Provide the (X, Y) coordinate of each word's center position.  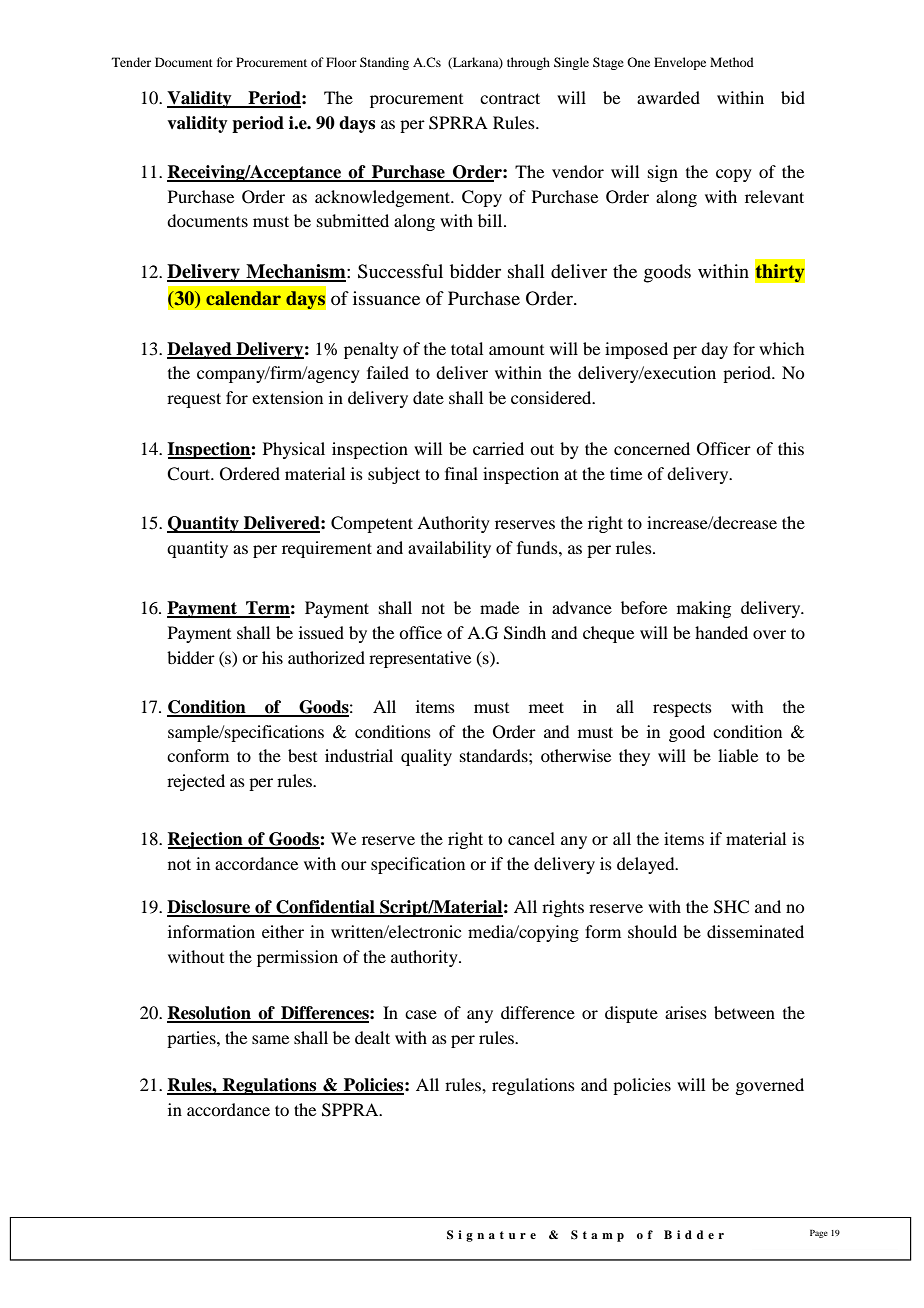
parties (192, 1039)
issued (321, 632)
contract (510, 98)
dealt (372, 1037)
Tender (131, 62)
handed (721, 632)
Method (732, 62)
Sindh (525, 633)
